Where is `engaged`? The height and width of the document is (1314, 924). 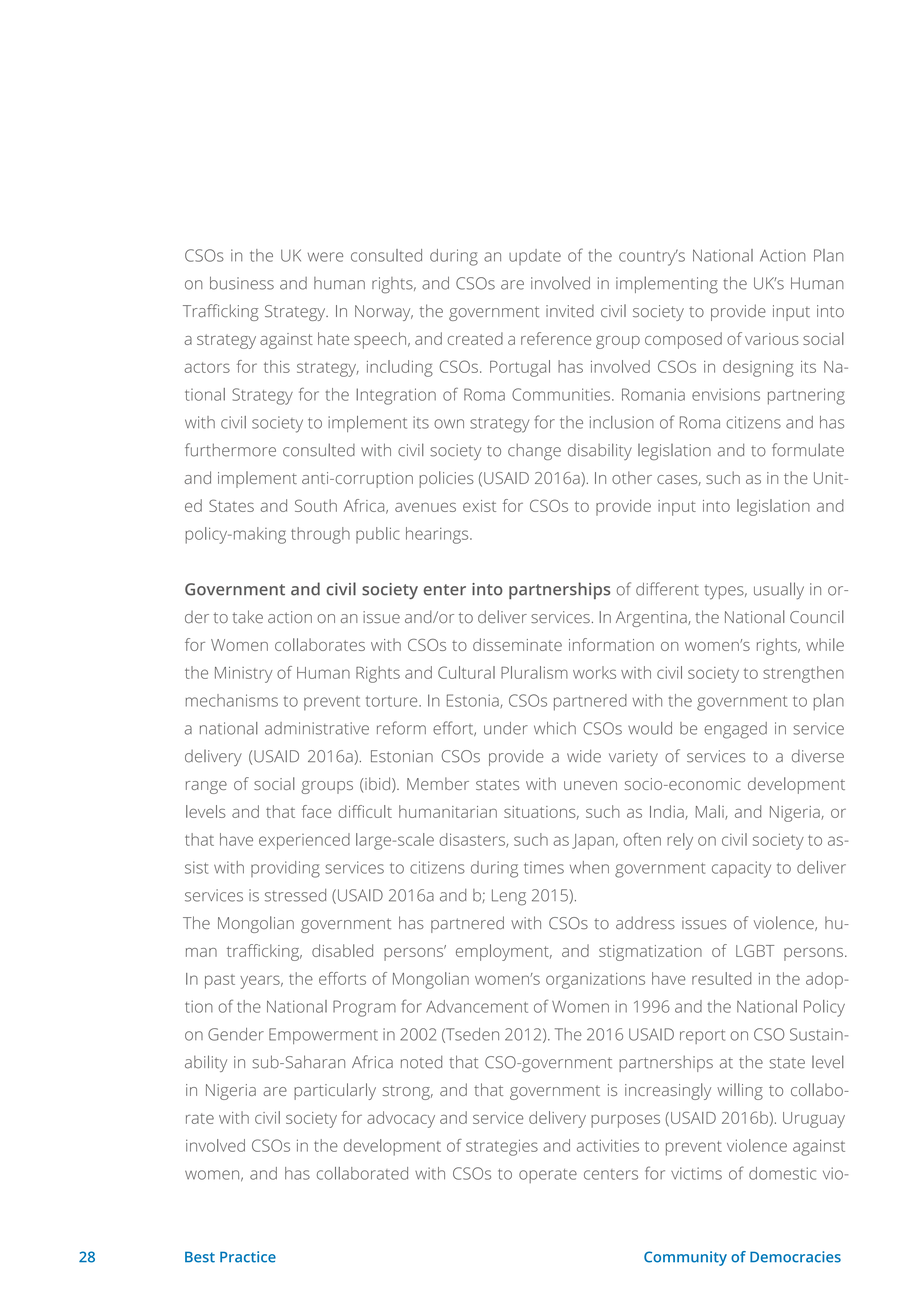 engaged is located at coordinates (735, 730).
